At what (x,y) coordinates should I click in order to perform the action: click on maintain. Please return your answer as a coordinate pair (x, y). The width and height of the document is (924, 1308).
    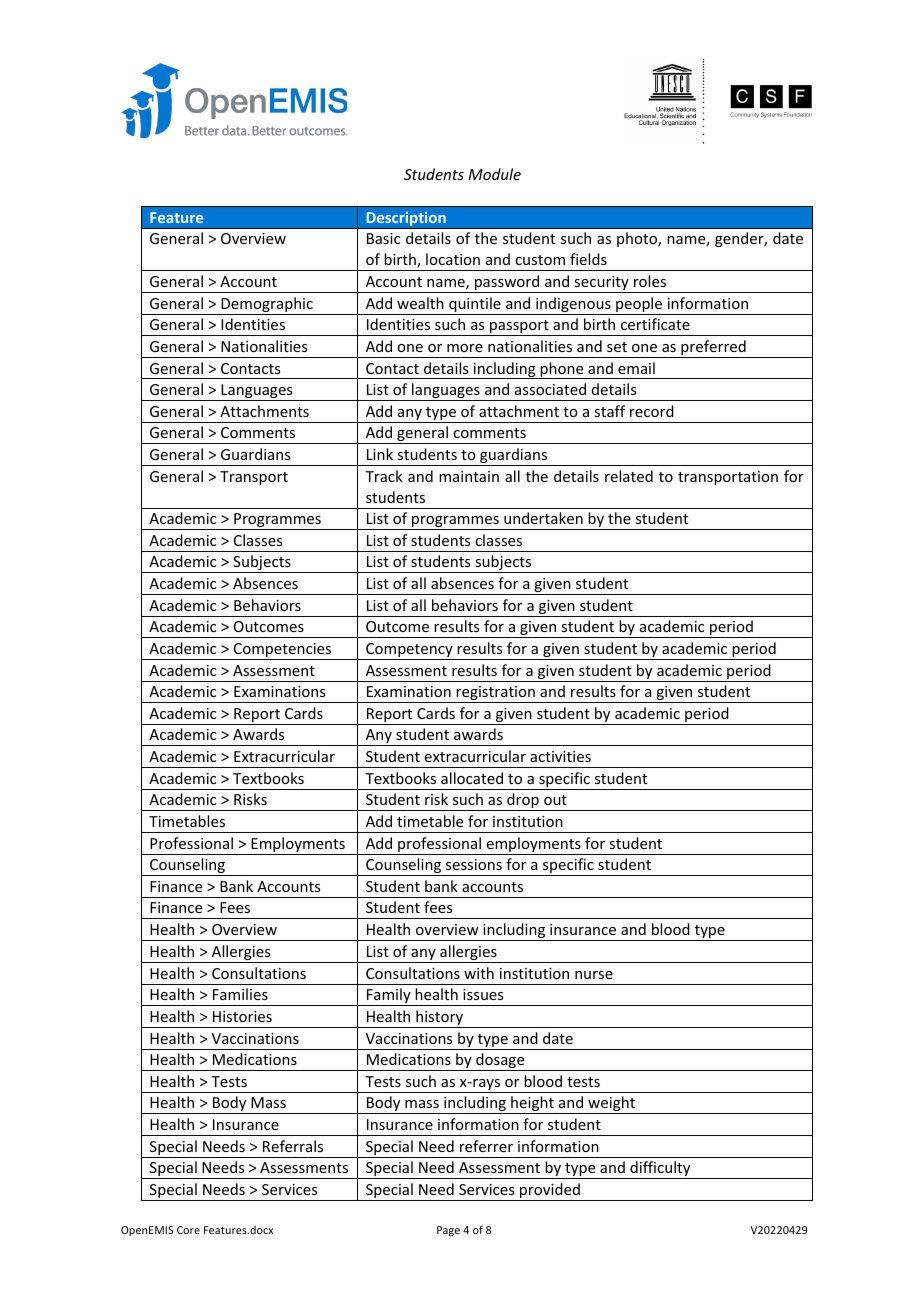
    Looking at the image, I should click on (469, 476).
